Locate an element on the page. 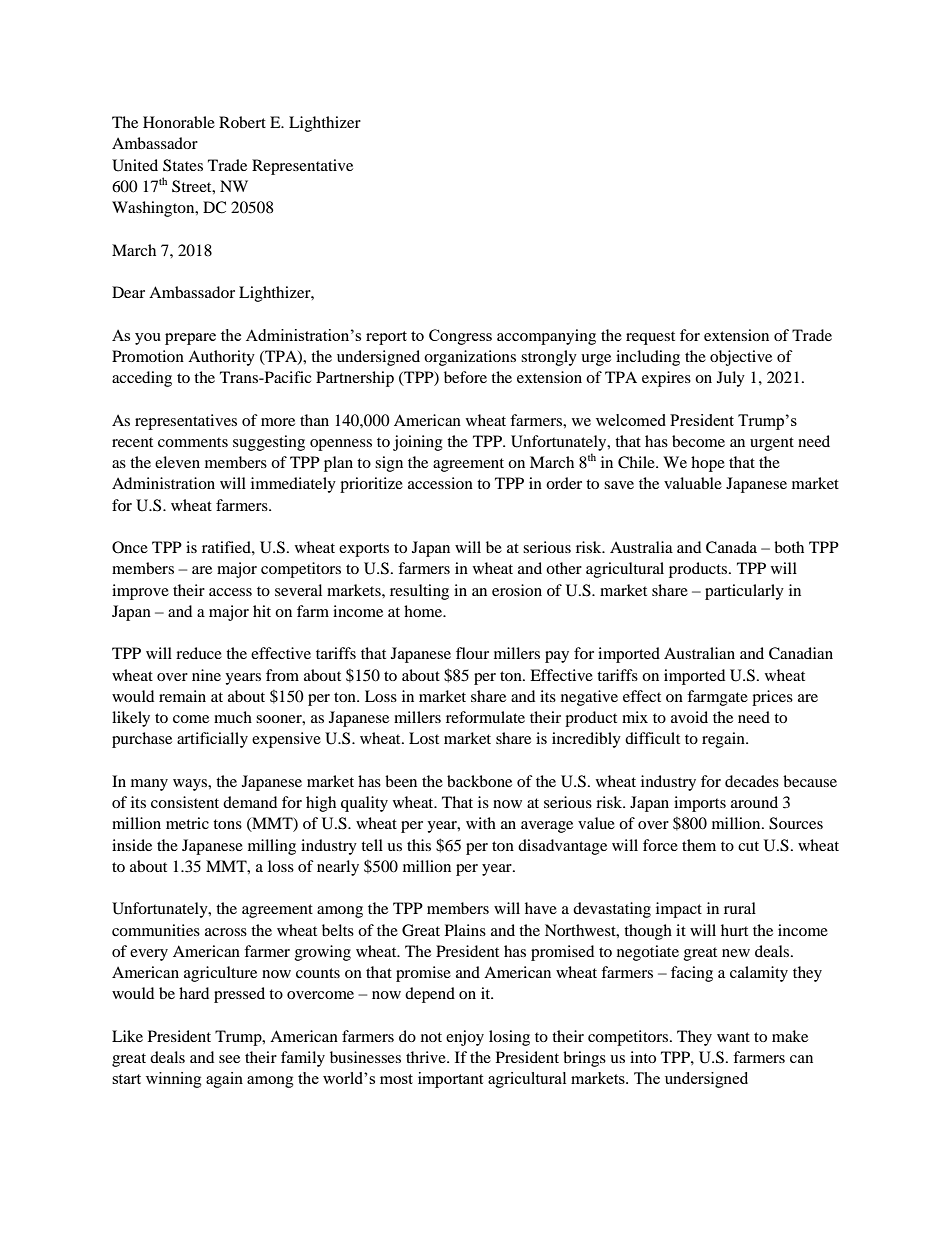 This image has width=952, height=1233. prioritize is located at coordinates (371, 485).
